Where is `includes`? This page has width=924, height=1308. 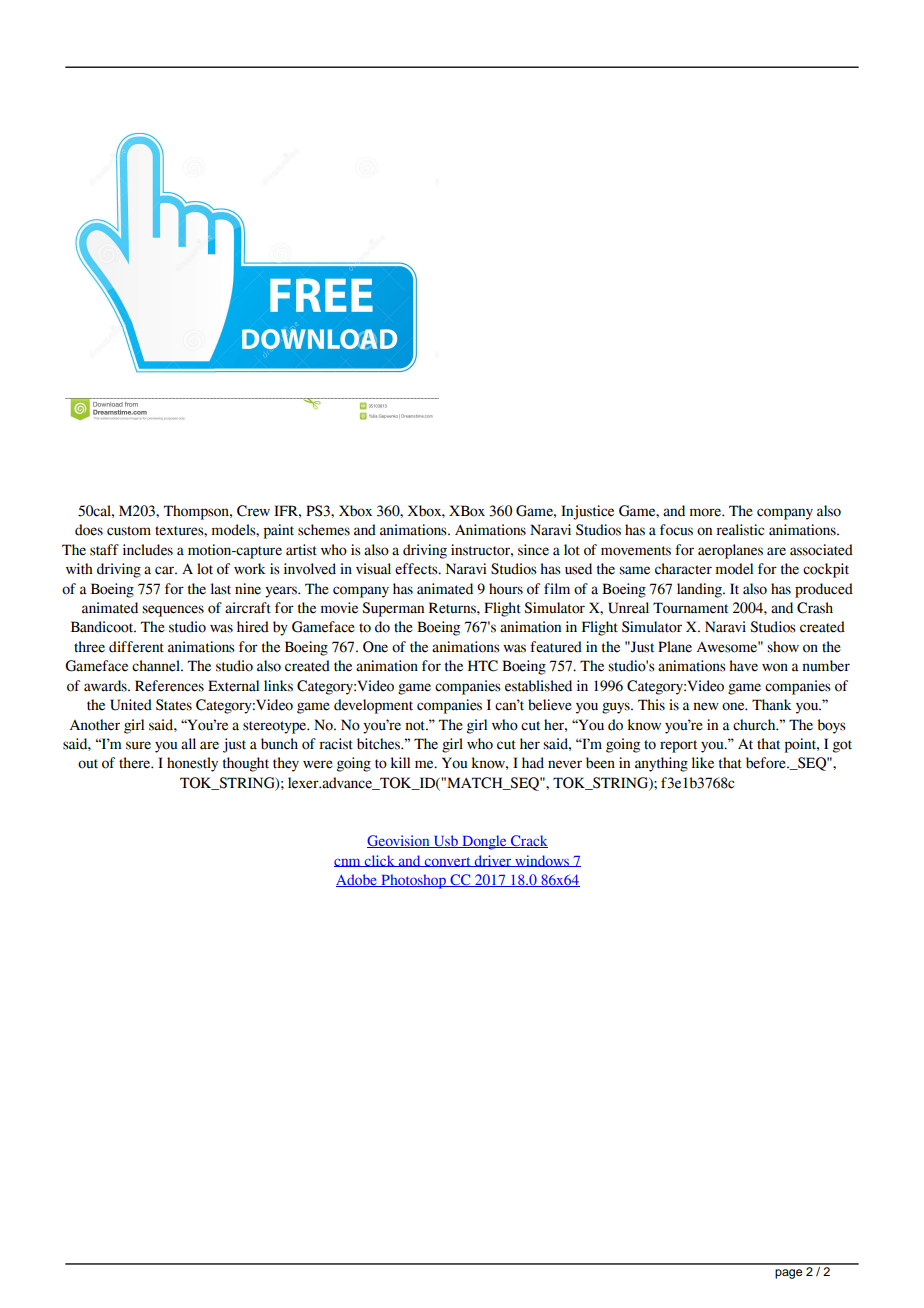 includes is located at coordinates (148, 550).
